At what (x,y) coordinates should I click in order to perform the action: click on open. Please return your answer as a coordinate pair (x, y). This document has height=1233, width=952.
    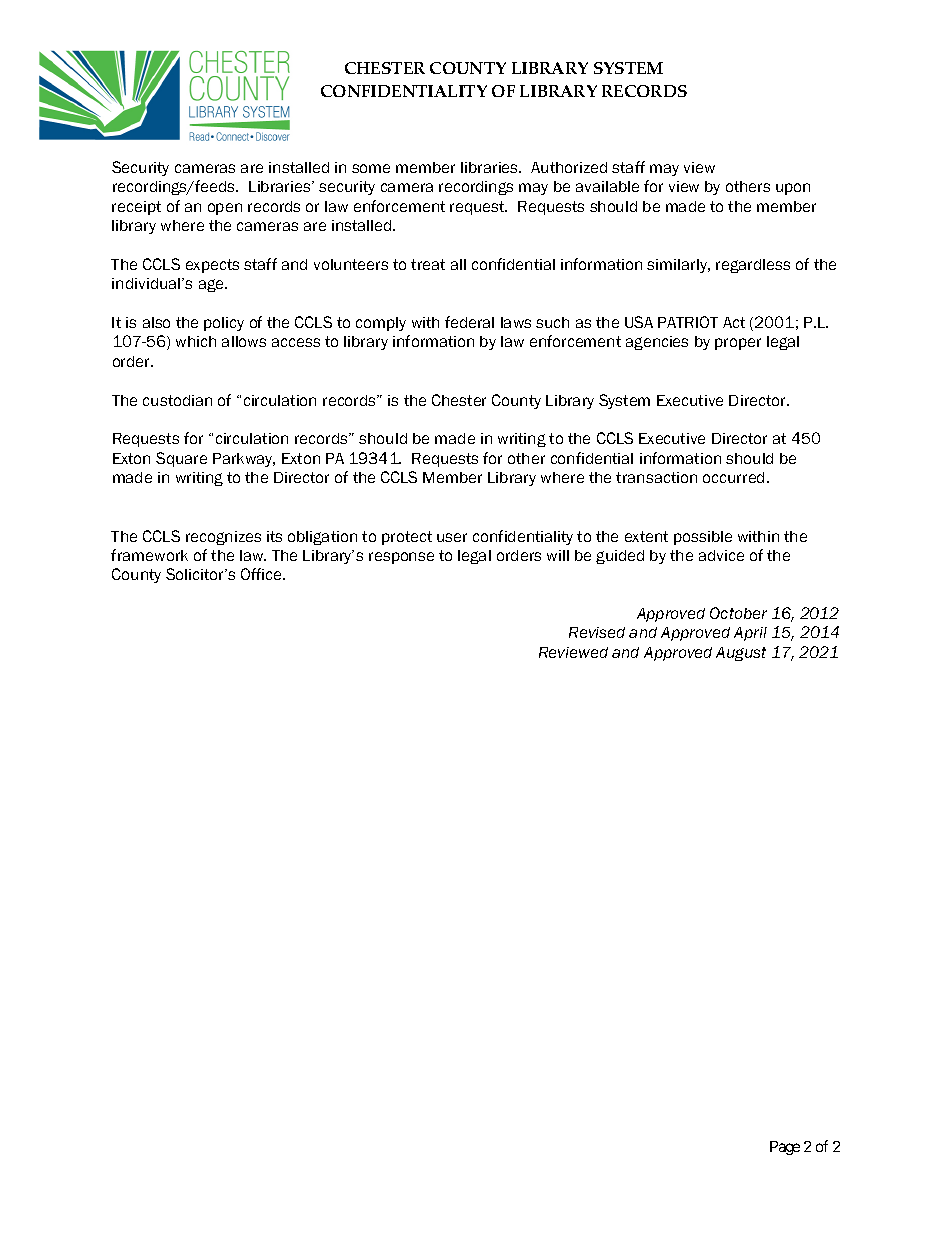
    Looking at the image, I should click on (225, 209).
